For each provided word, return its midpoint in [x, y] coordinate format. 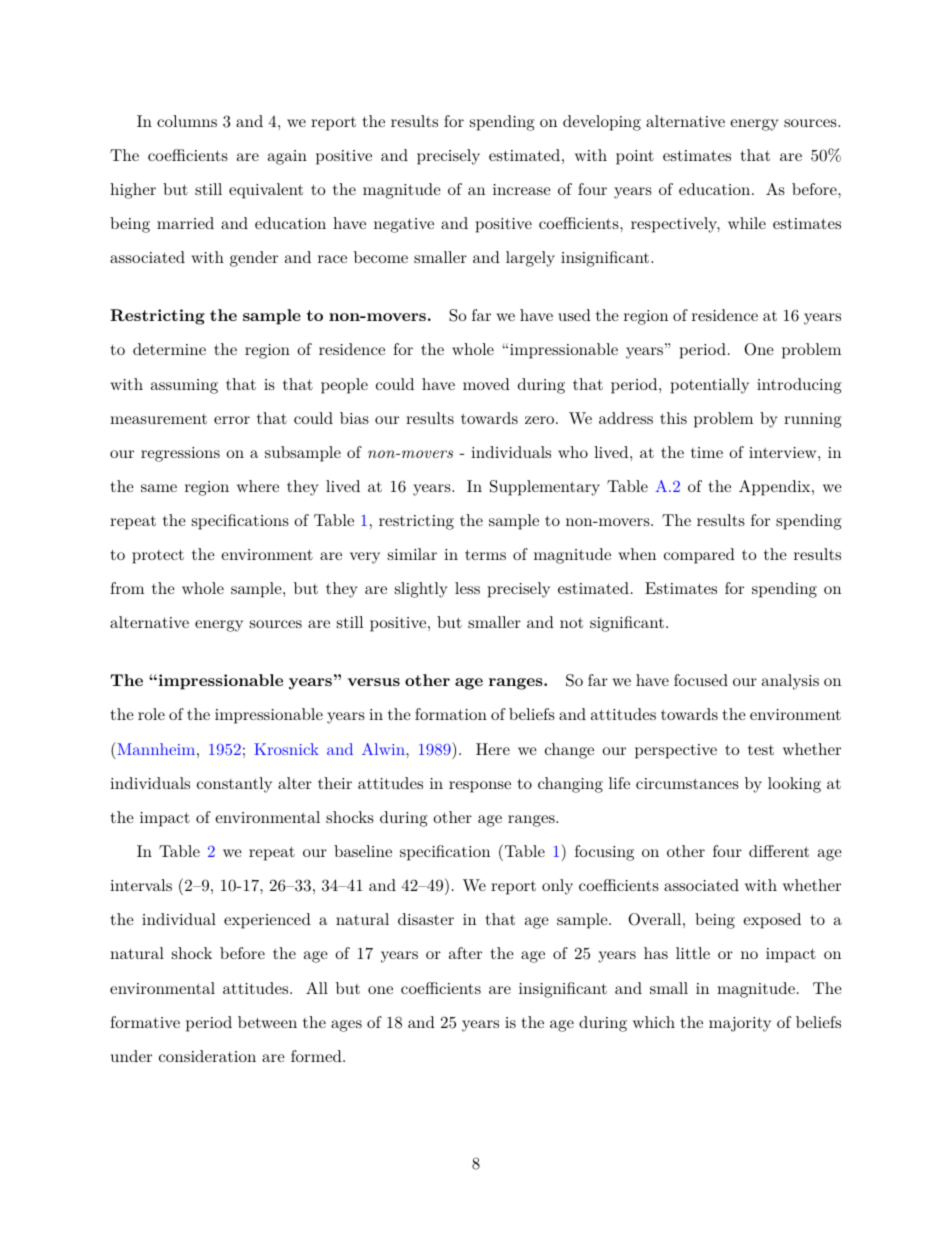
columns [187, 121]
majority [740, 1024]
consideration [207, 1056]
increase [522, 189]
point [635, 157]
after [465, 953]
